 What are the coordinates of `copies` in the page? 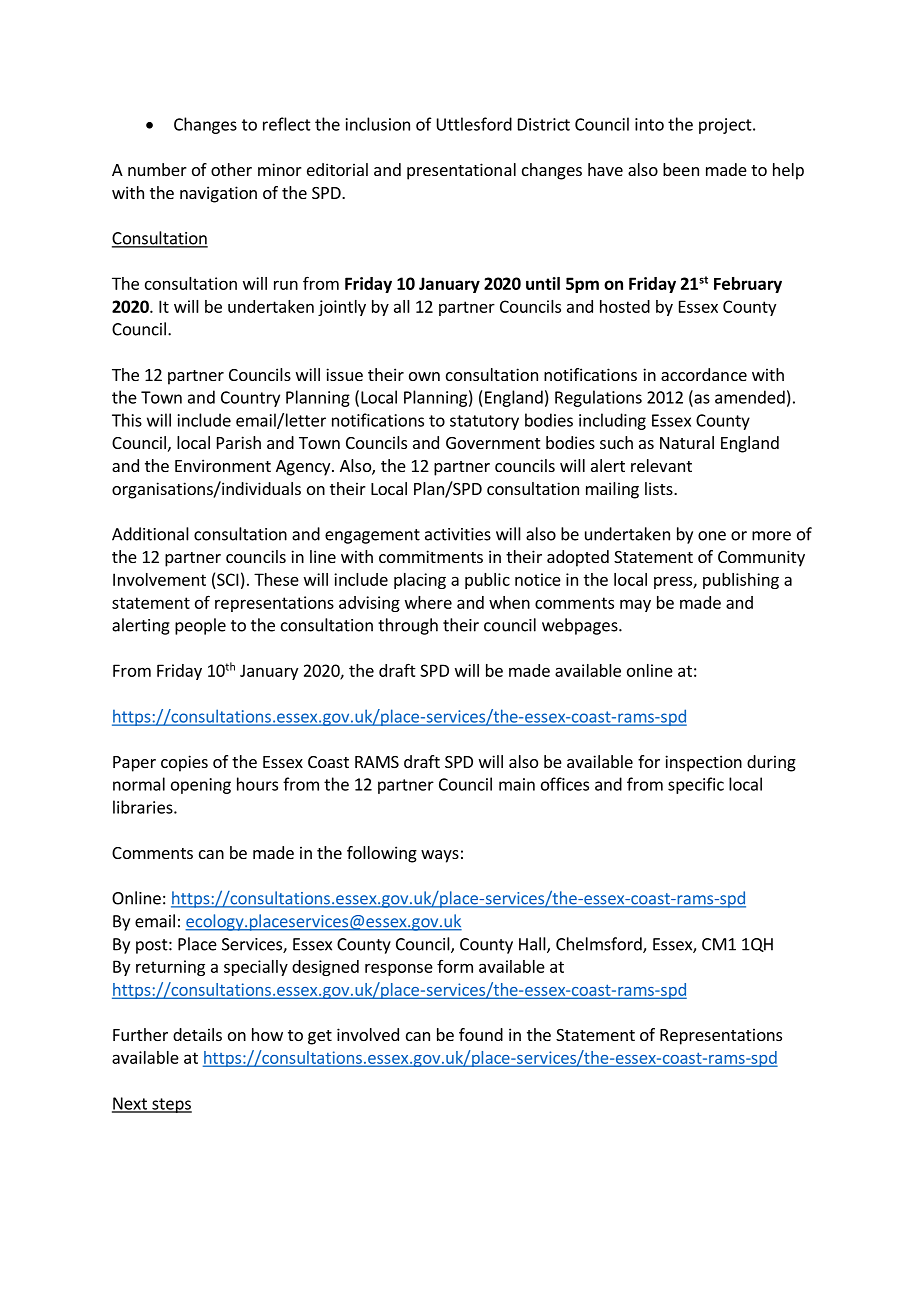 It's located at (184, 763).
